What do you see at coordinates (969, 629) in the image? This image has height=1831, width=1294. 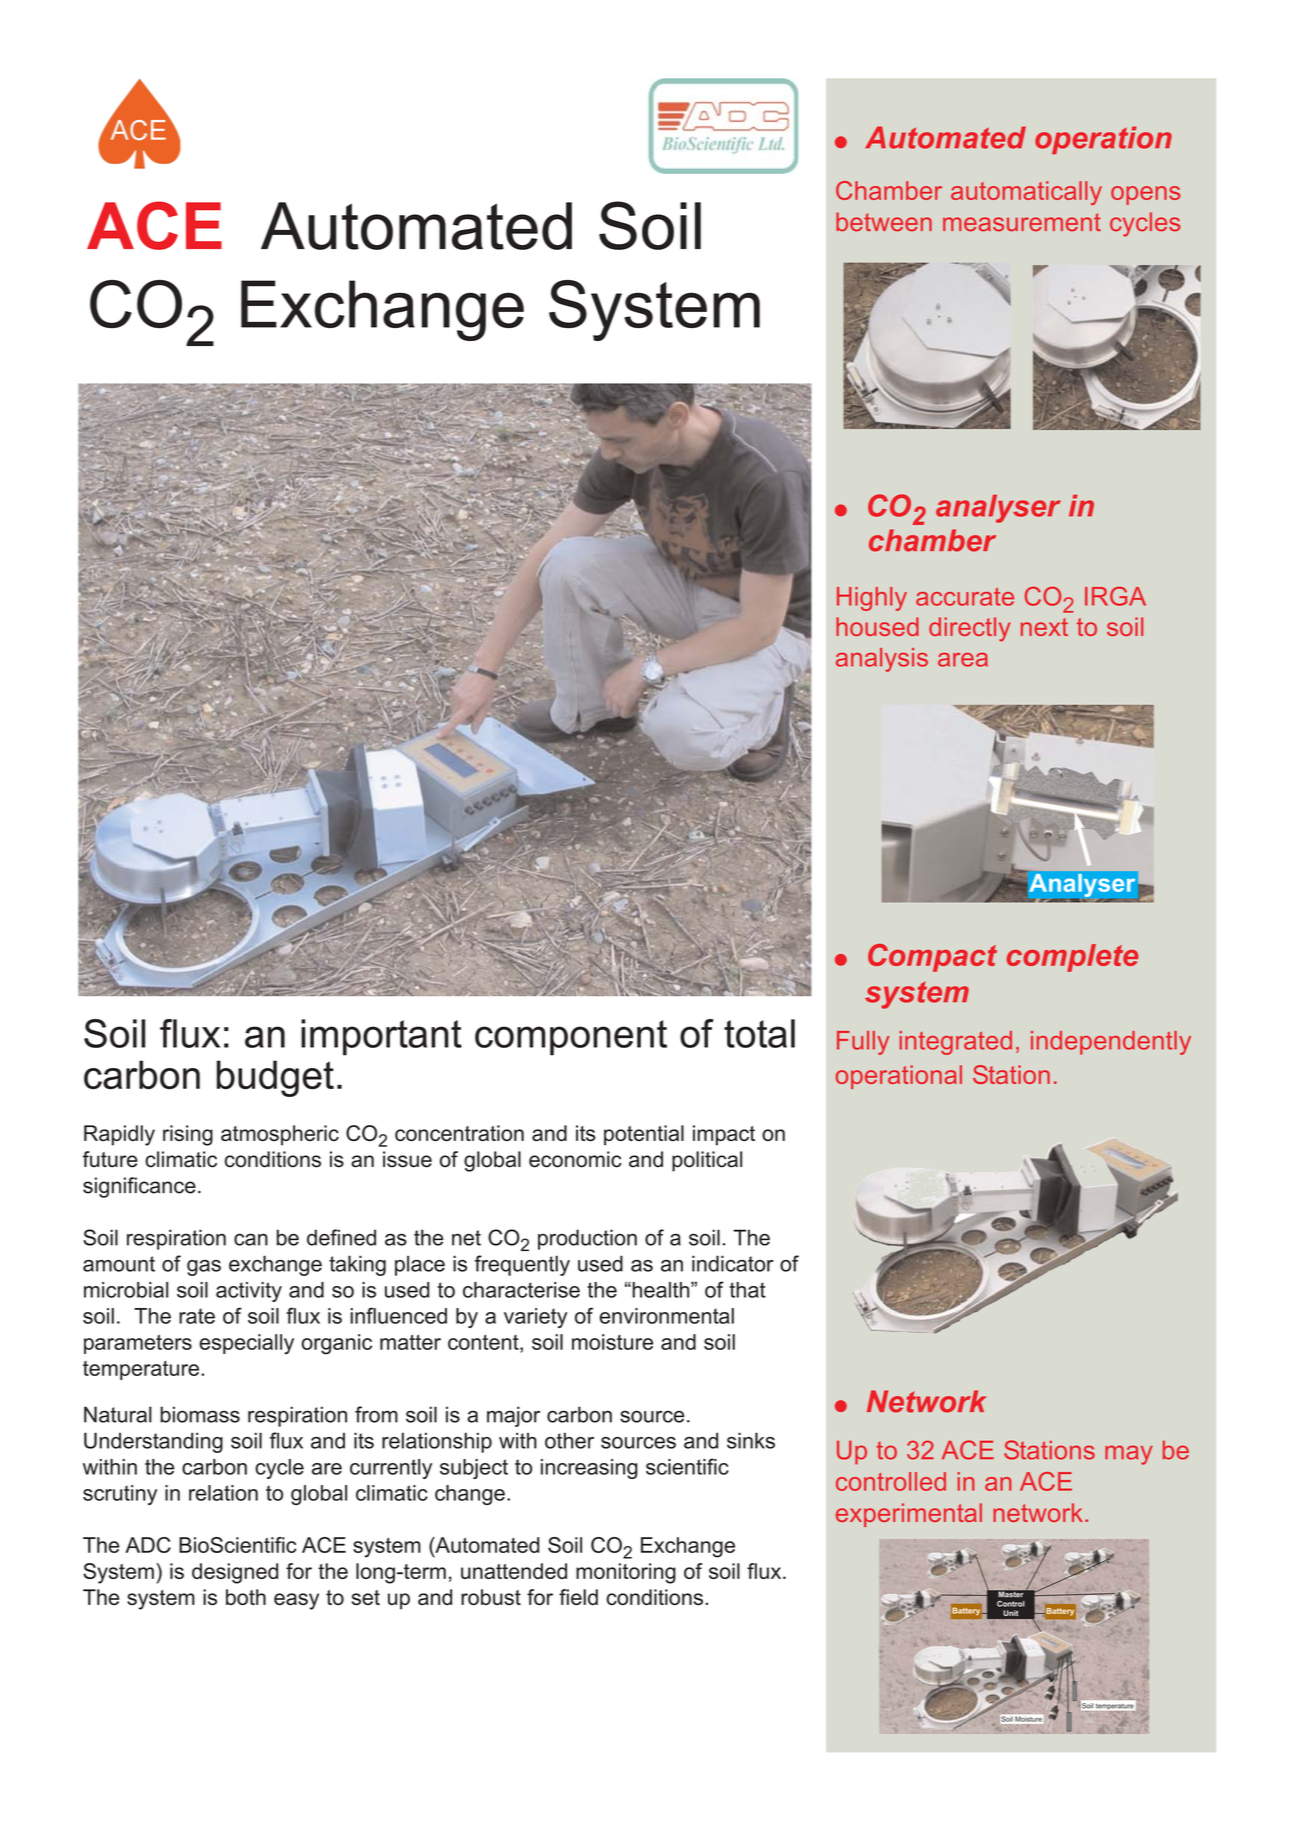 I see `directly` at bounding box center [969, 629].
